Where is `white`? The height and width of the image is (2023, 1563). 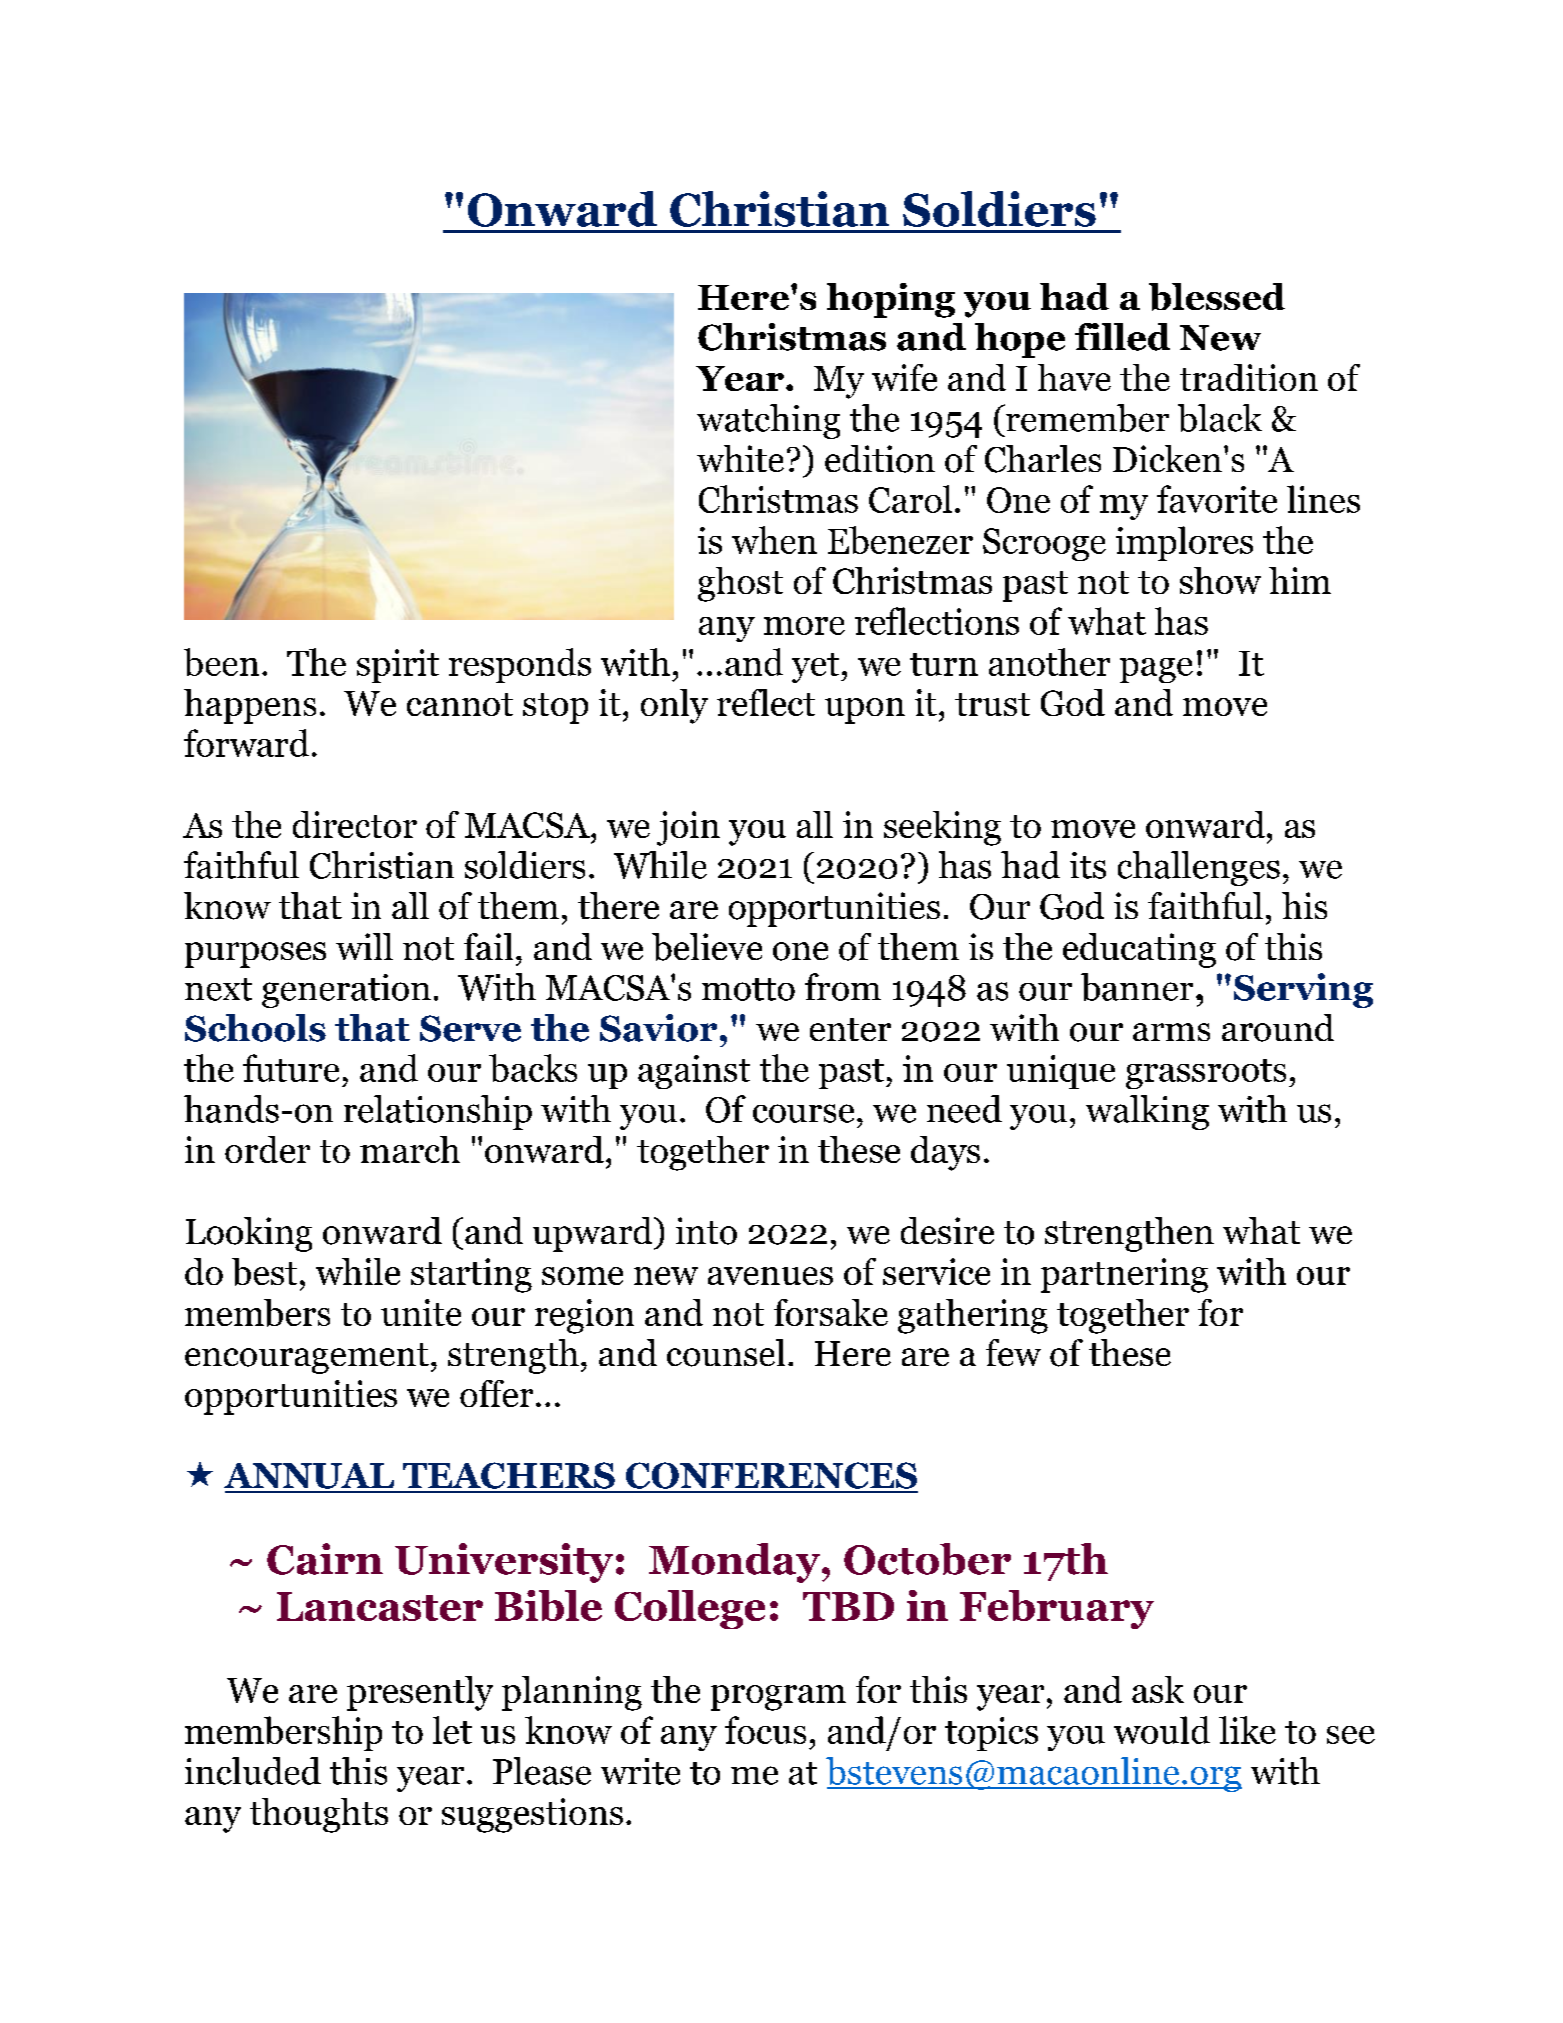 white is located at coordinates (740, 458).
